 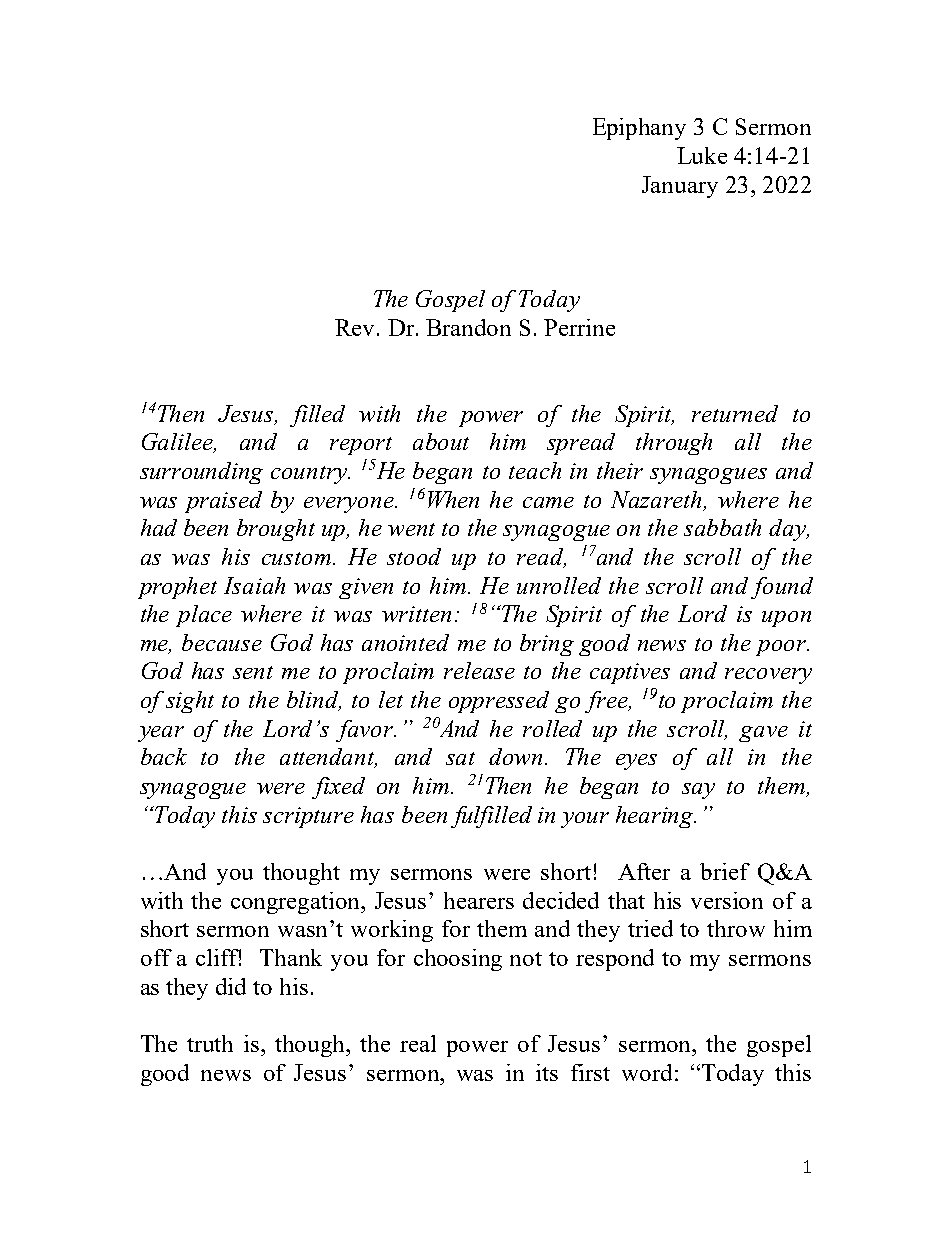 What do you see at coordinates (725, 871) in the screenshot?
I see `brief` at bounding box center [725, 871].
